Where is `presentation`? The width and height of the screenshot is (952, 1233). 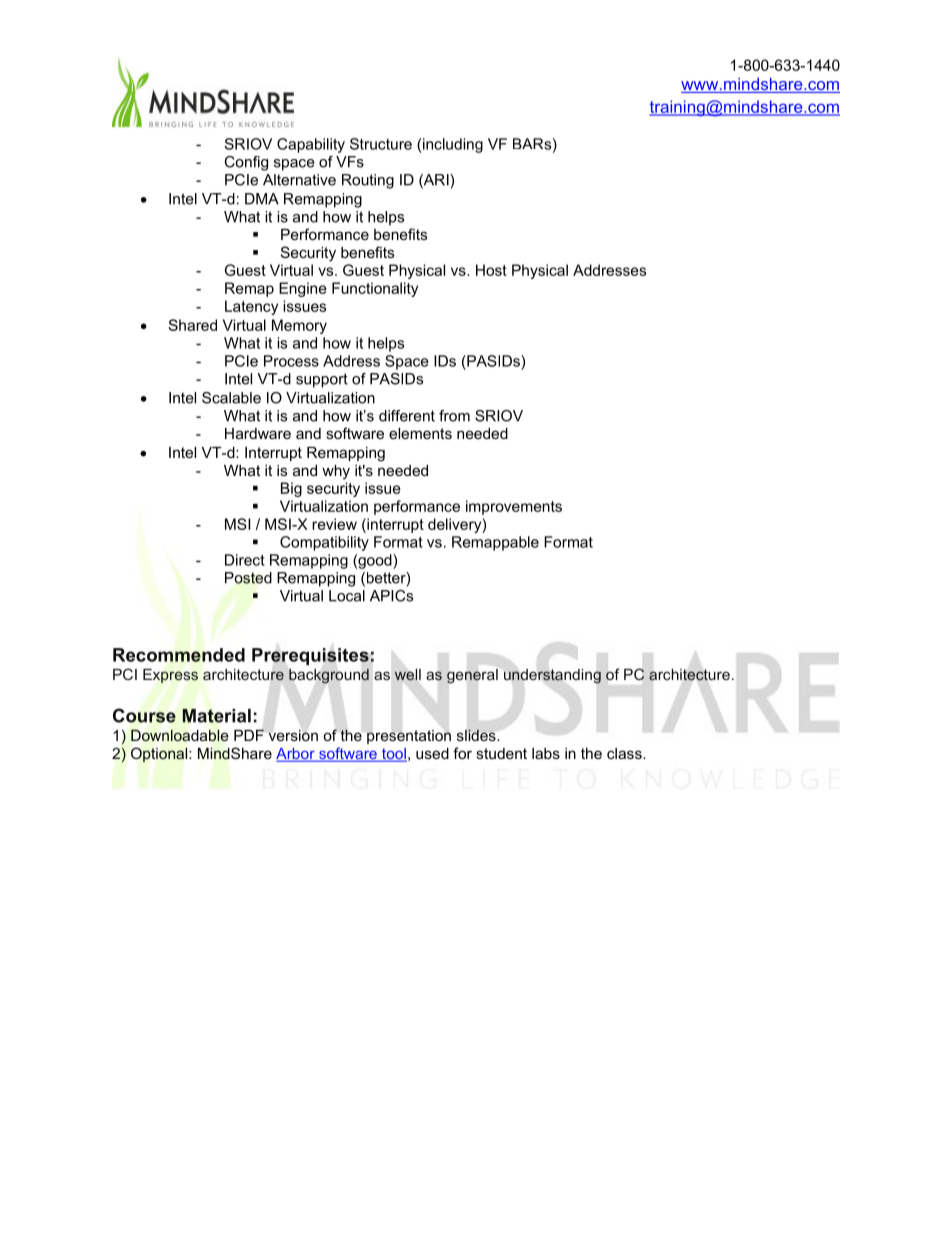
presentation is located at coordinates (409, 737).
